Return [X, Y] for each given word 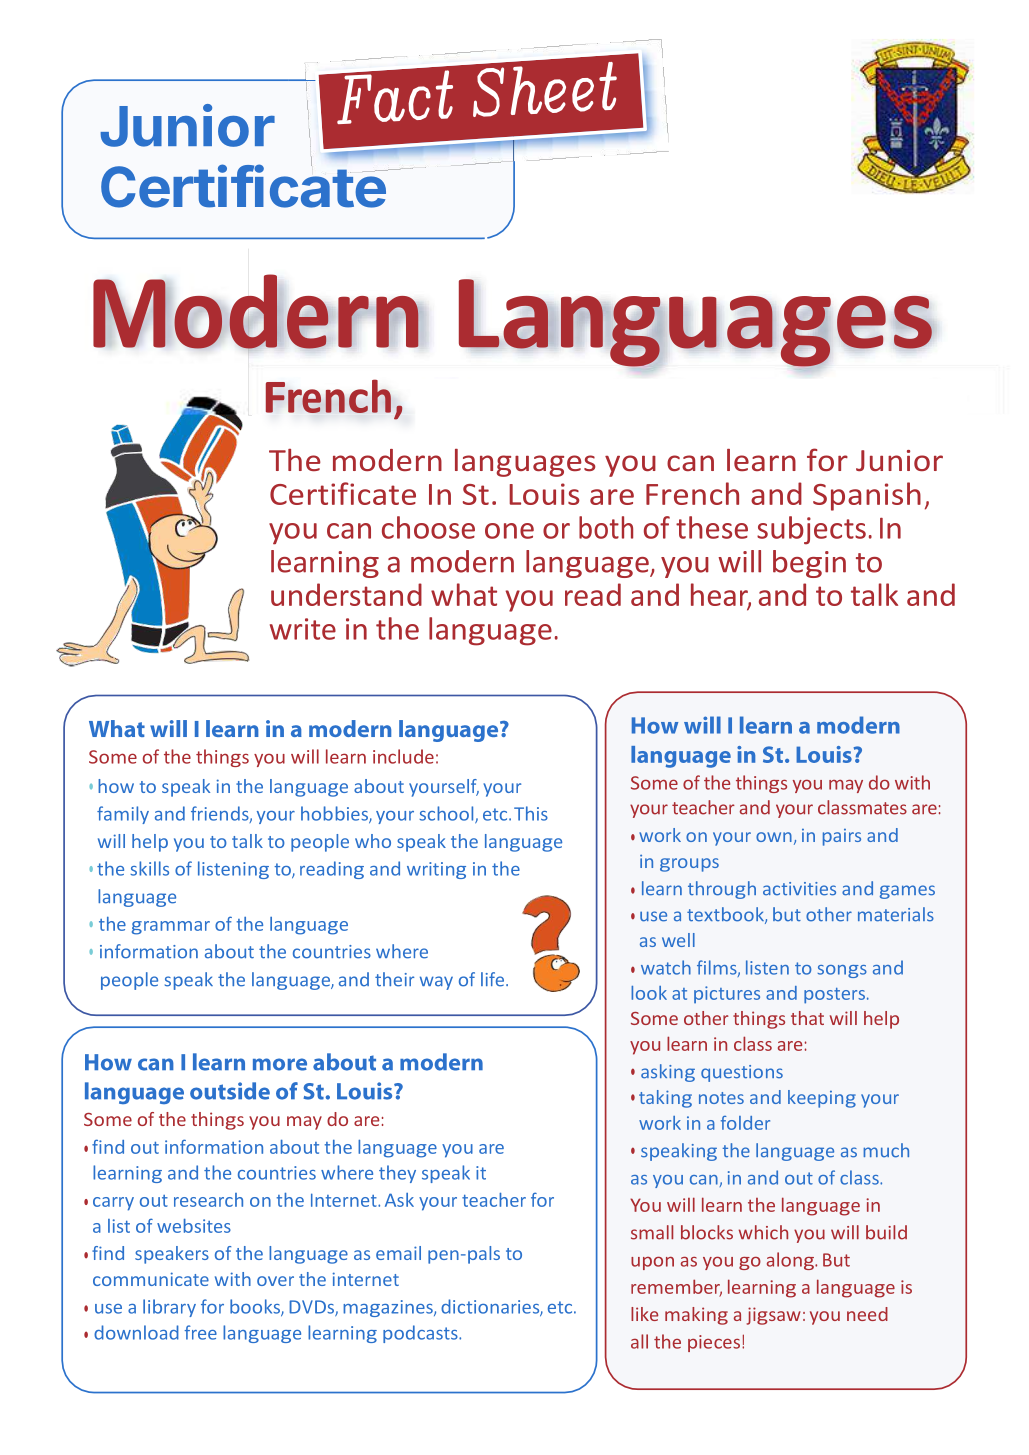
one [509, 531]
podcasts [421, 1334]
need [867, 1314]
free [200, 1332]
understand [346, 594]
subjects [811, 530]
